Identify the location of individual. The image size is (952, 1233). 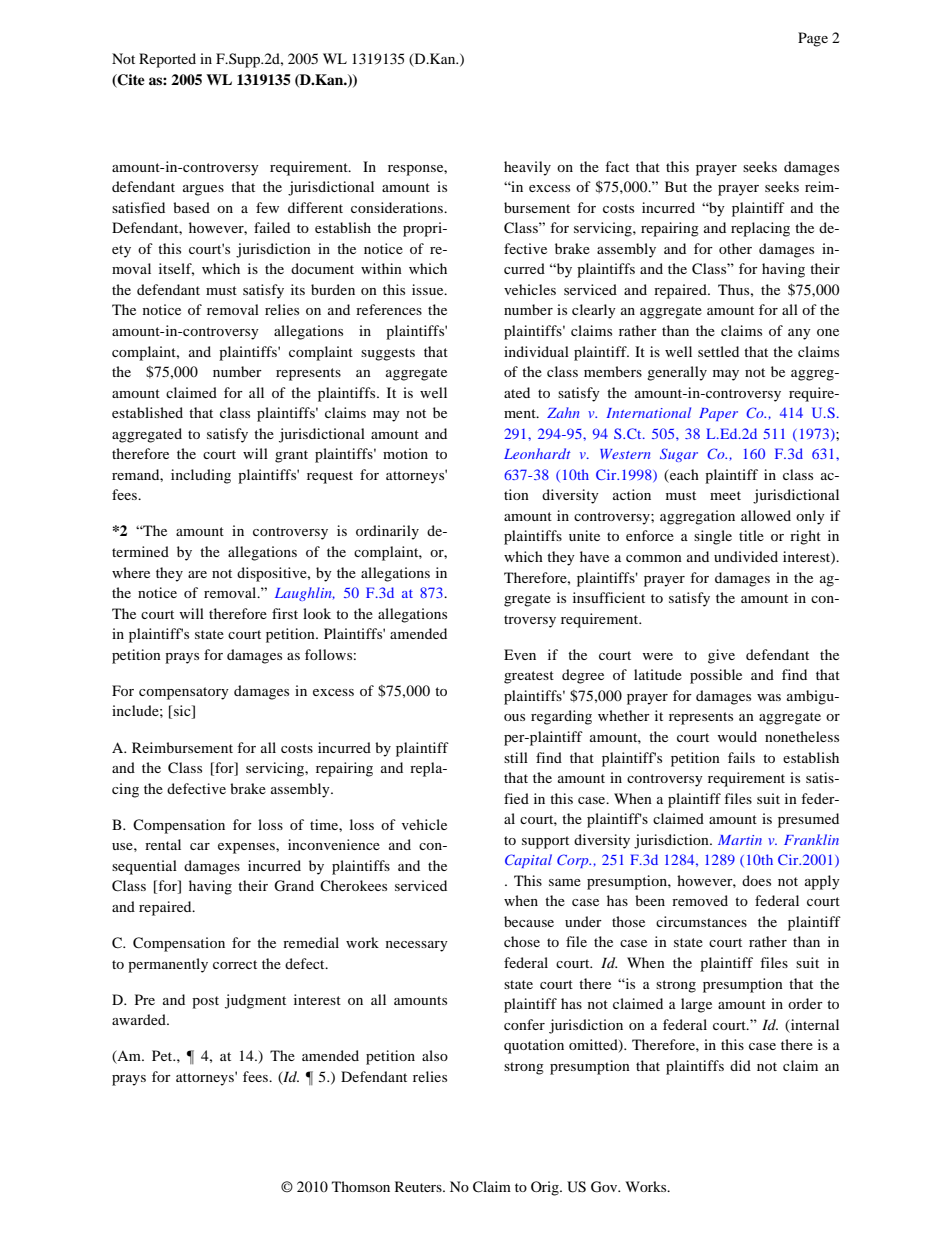
(536, 351).
